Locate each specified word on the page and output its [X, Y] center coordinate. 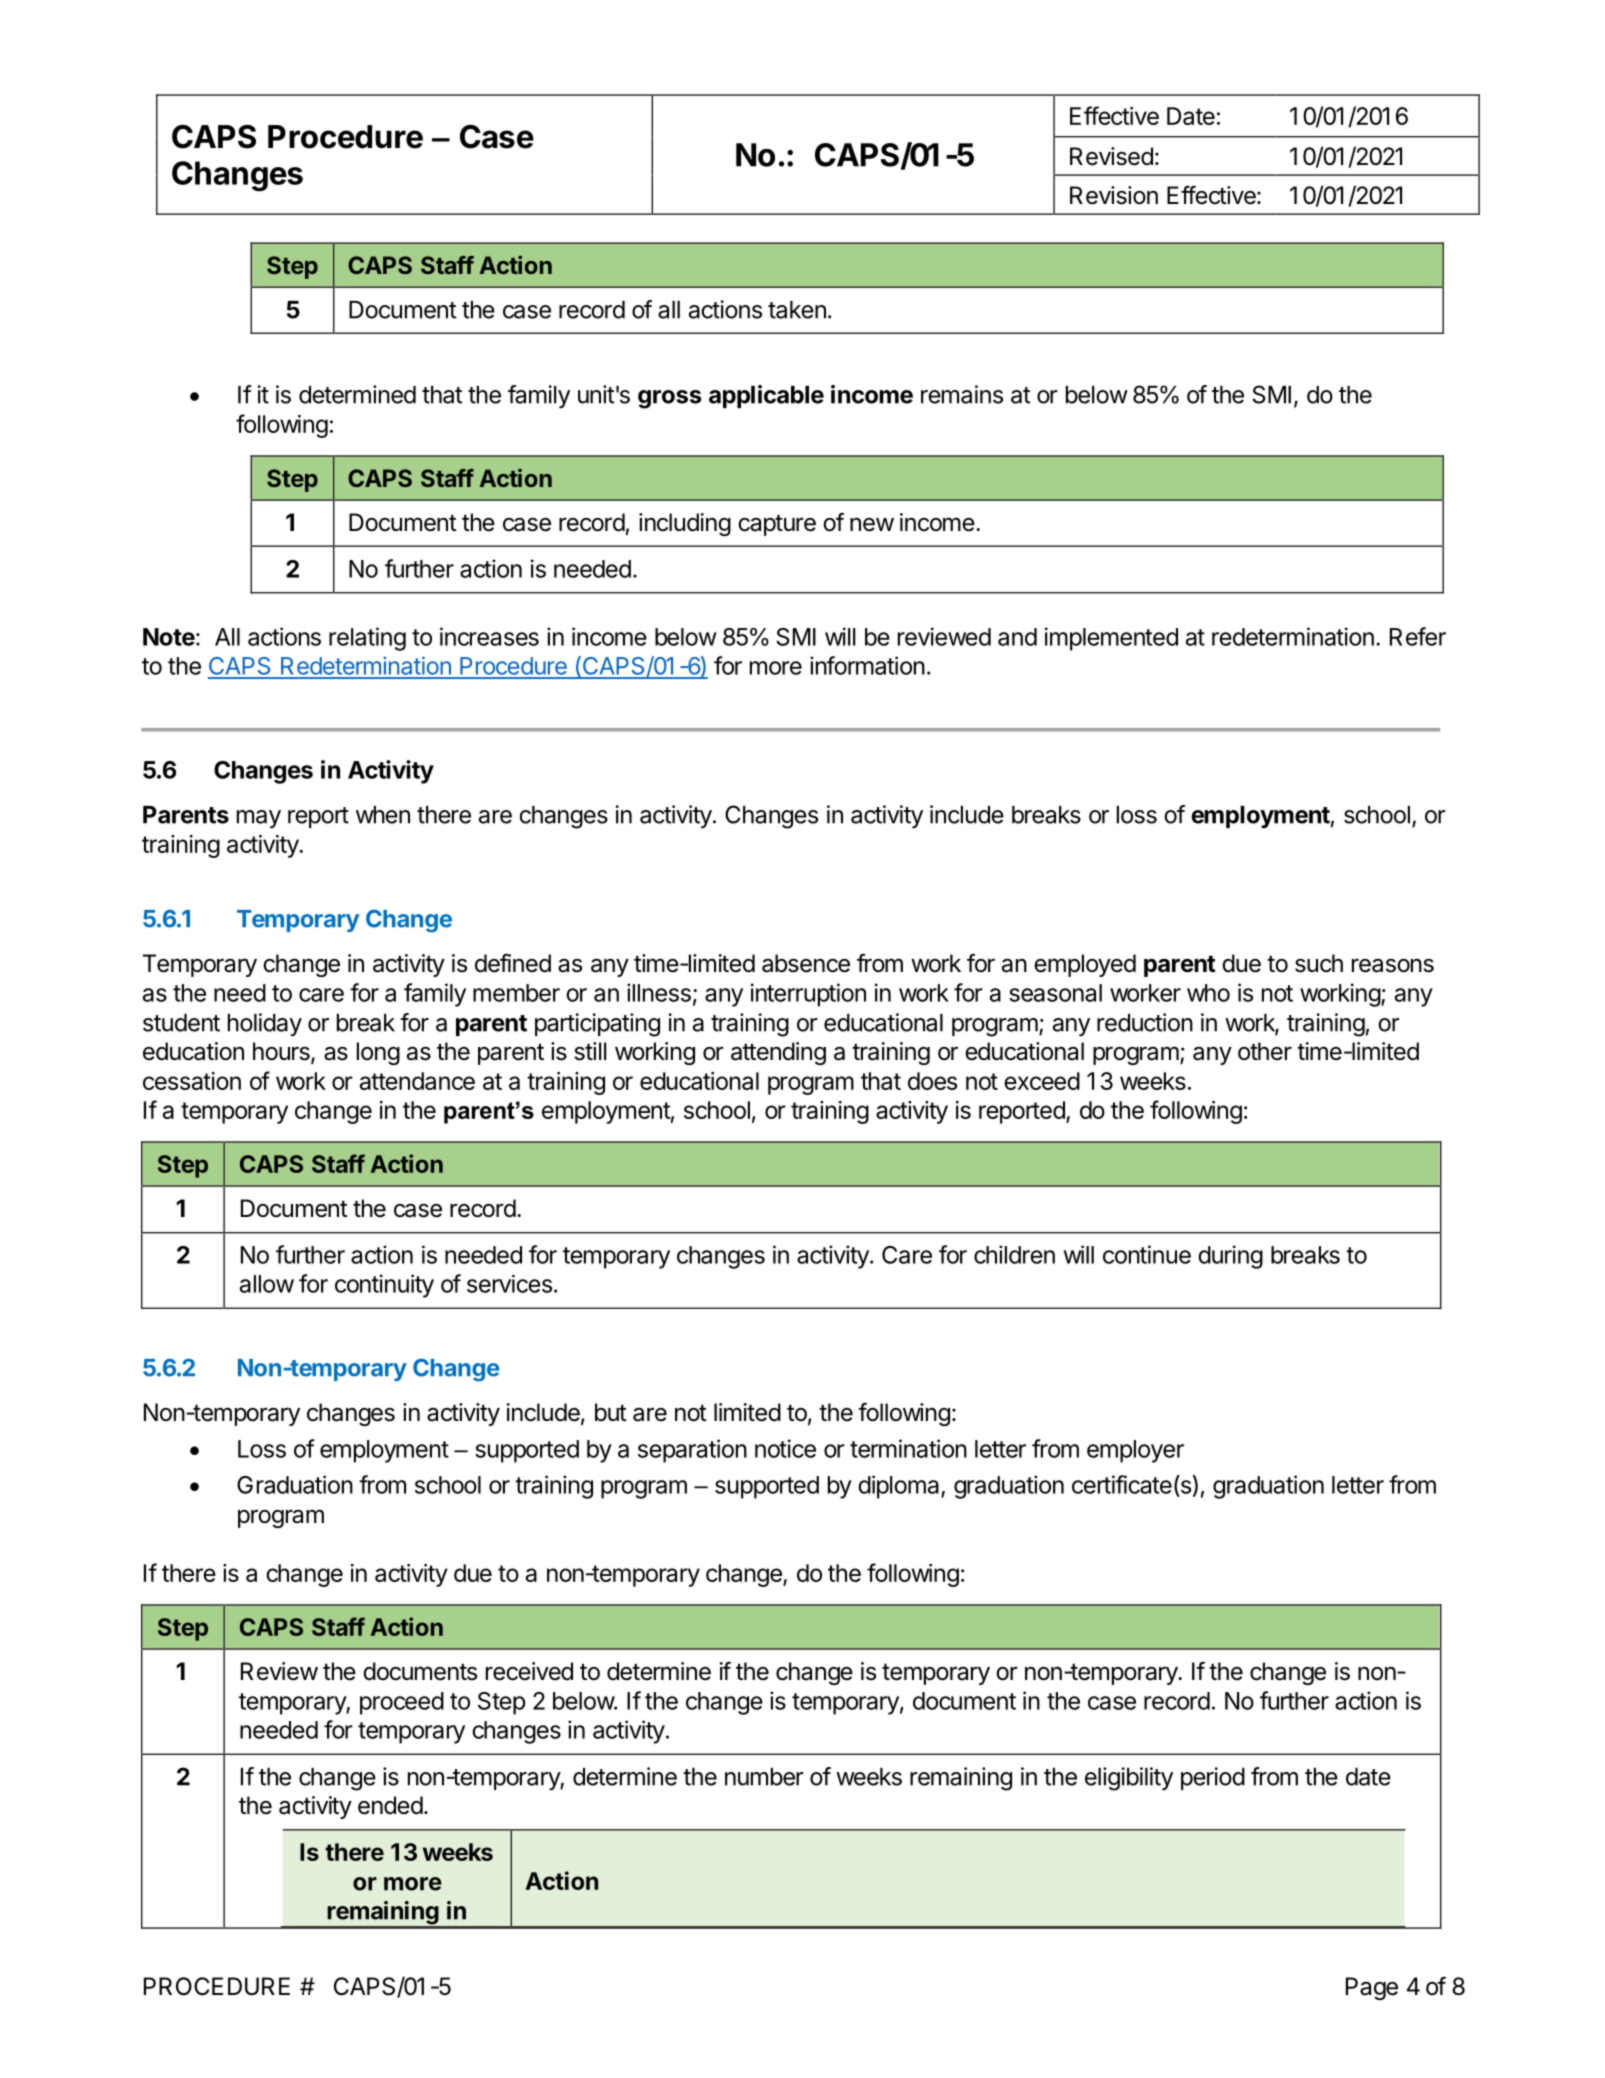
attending [778, 1053]
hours [282, 1052]
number [764, 1777]
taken [797, 310]
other [1265, 1051]
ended [390, 1805]
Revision [1114, 195]
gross [669, 399]
